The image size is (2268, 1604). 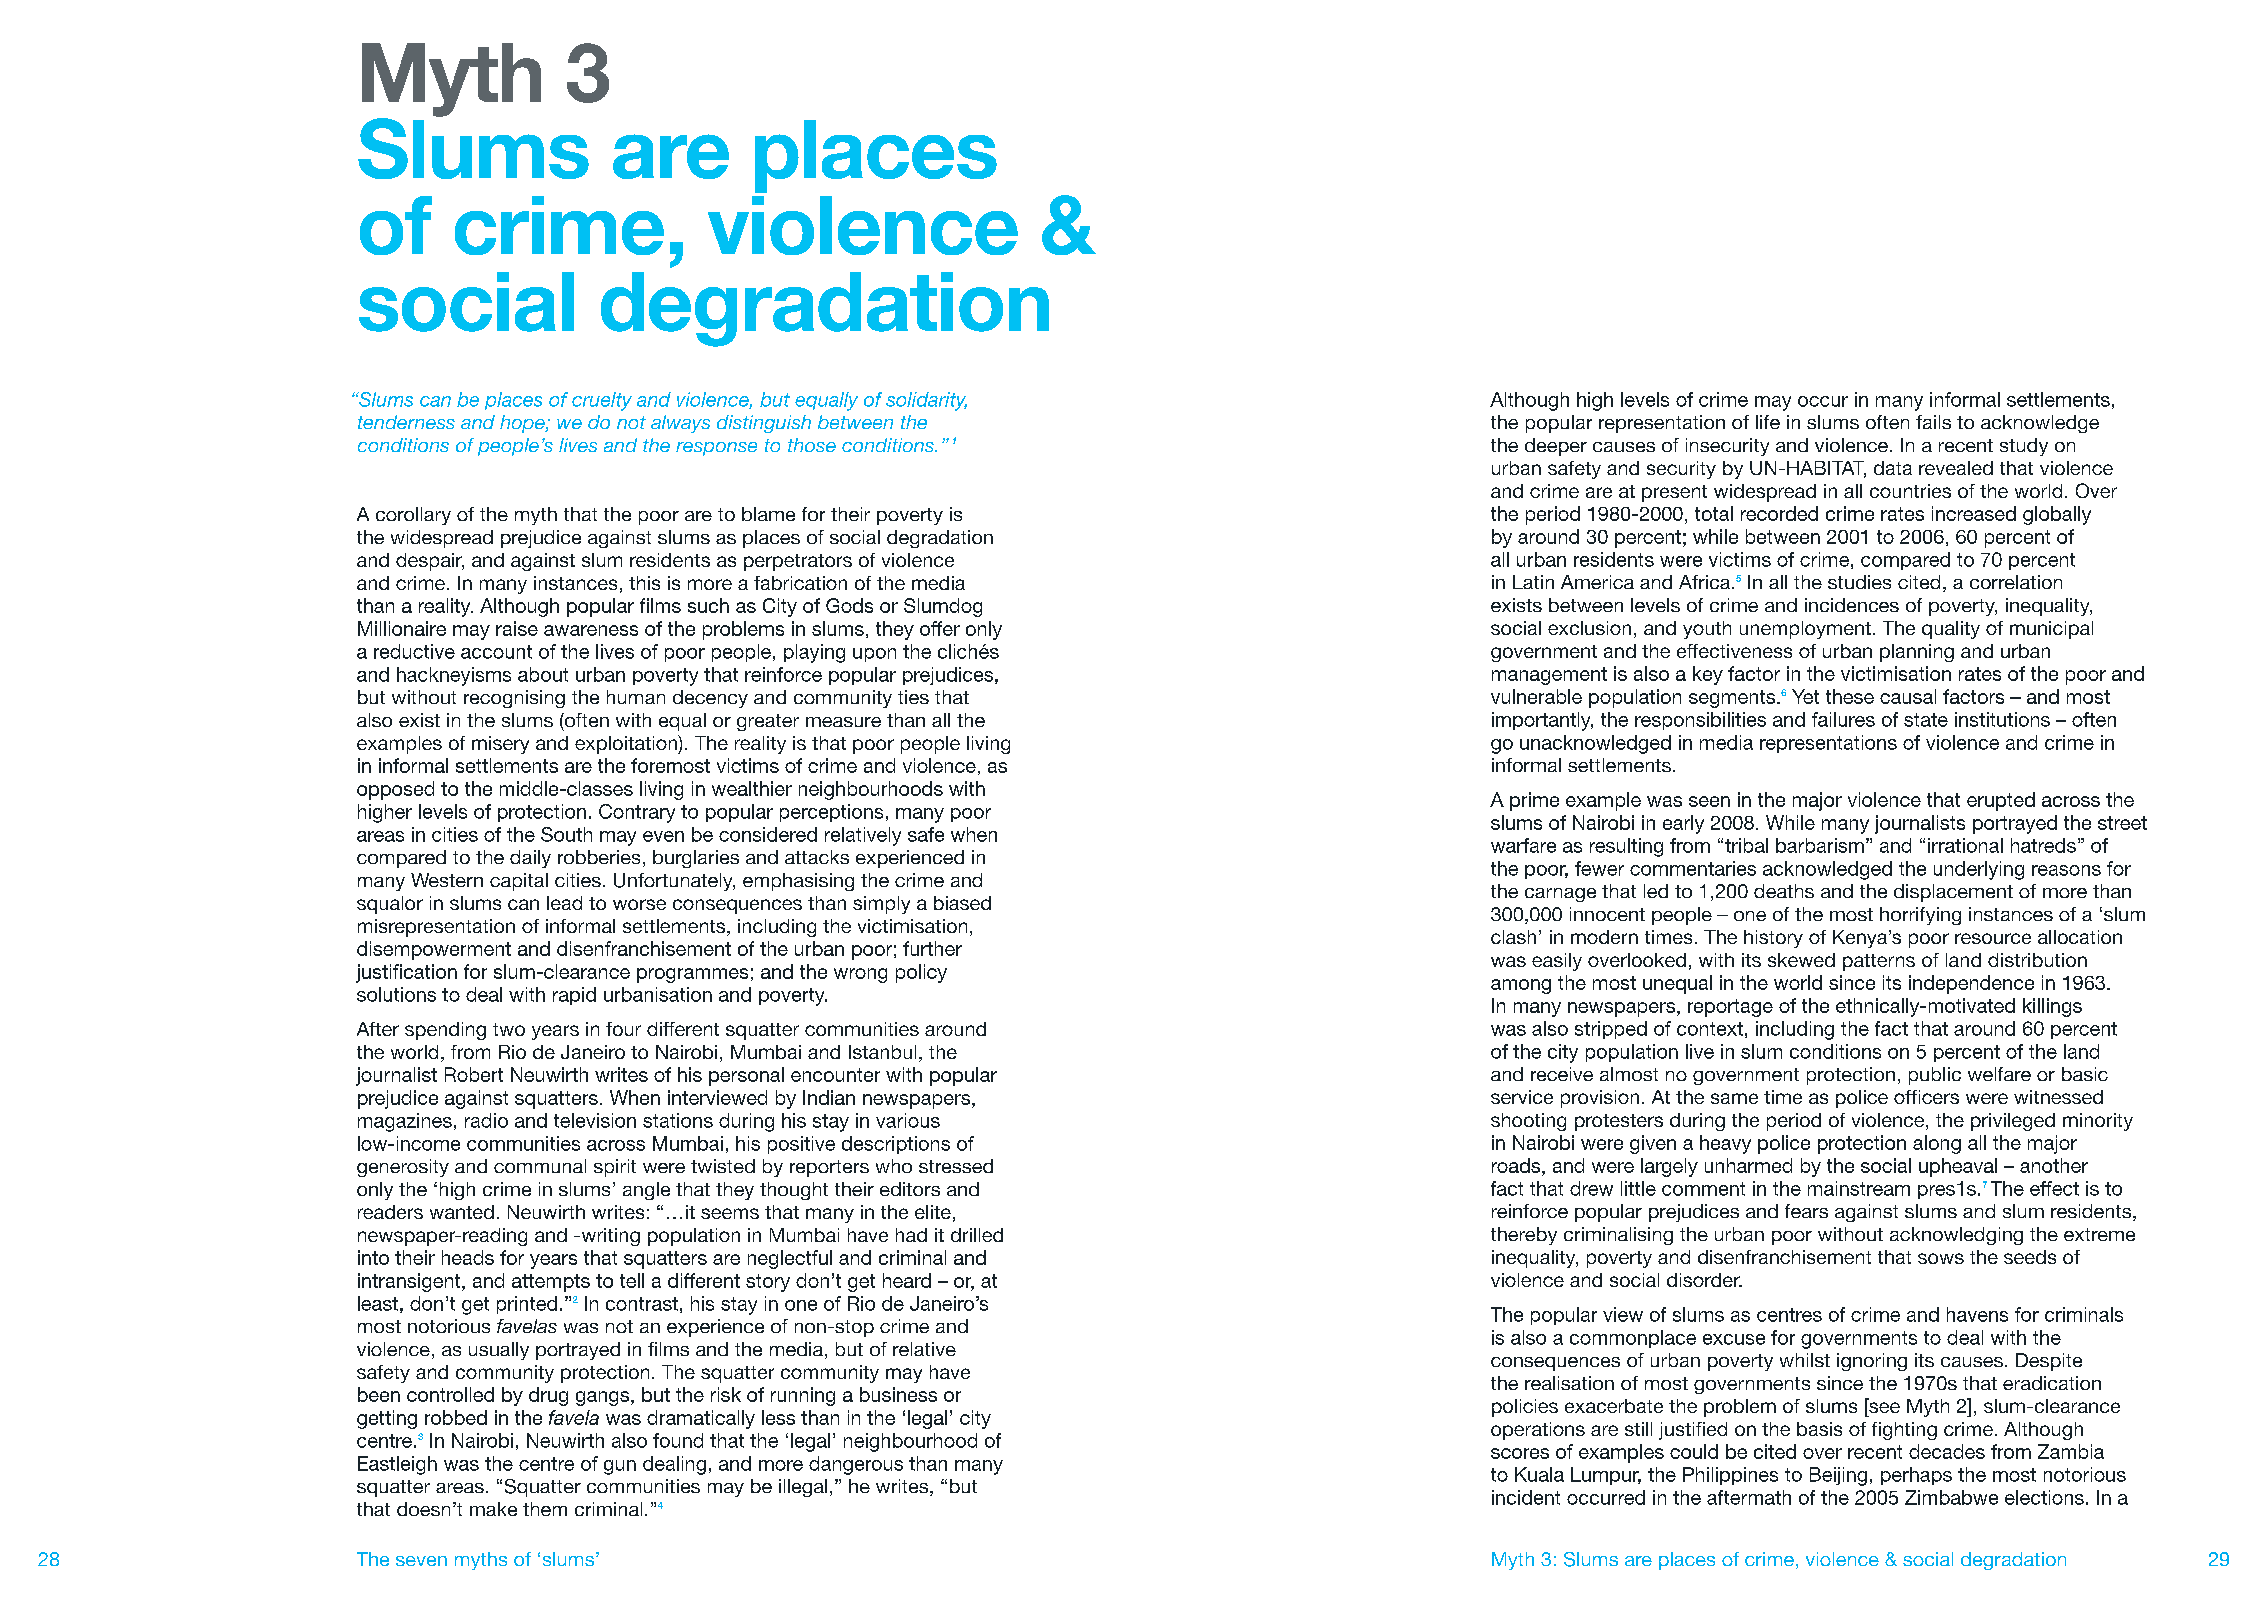 I want to click on gun, so click(x=620, y=1467).
